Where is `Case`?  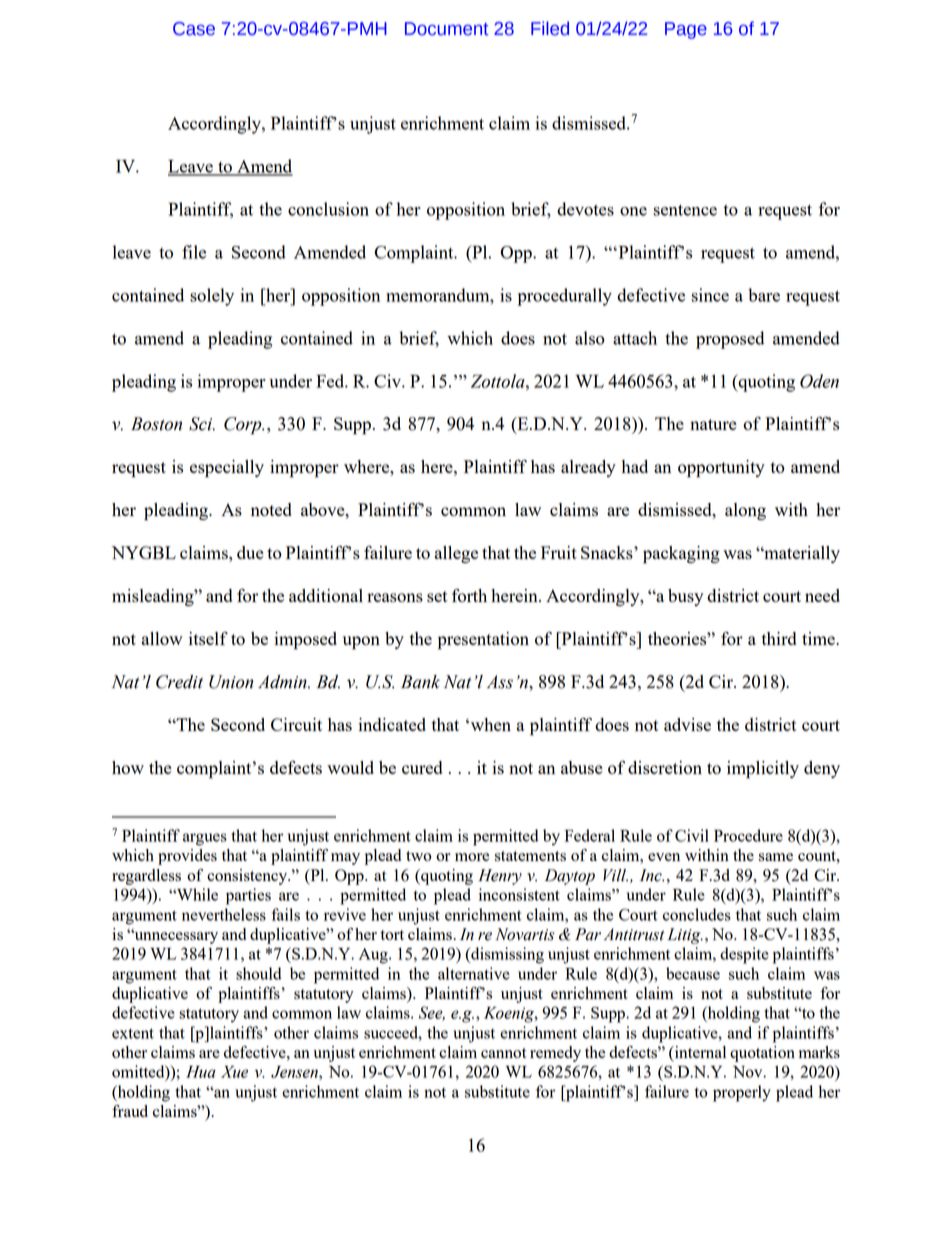 Case is located at coordinates (194, 29).
